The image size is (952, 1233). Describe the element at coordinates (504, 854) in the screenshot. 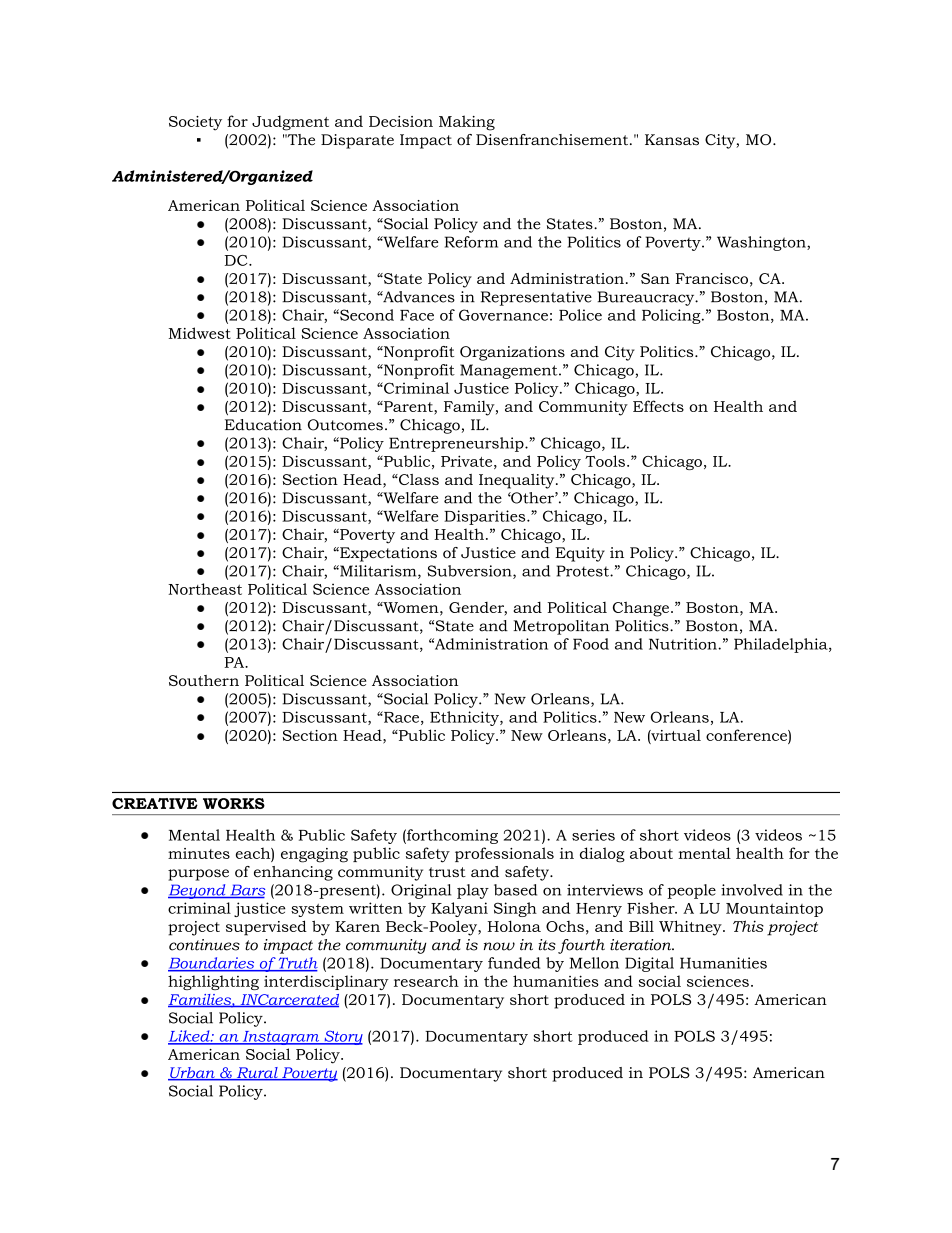

I see `professionals` at that location.
